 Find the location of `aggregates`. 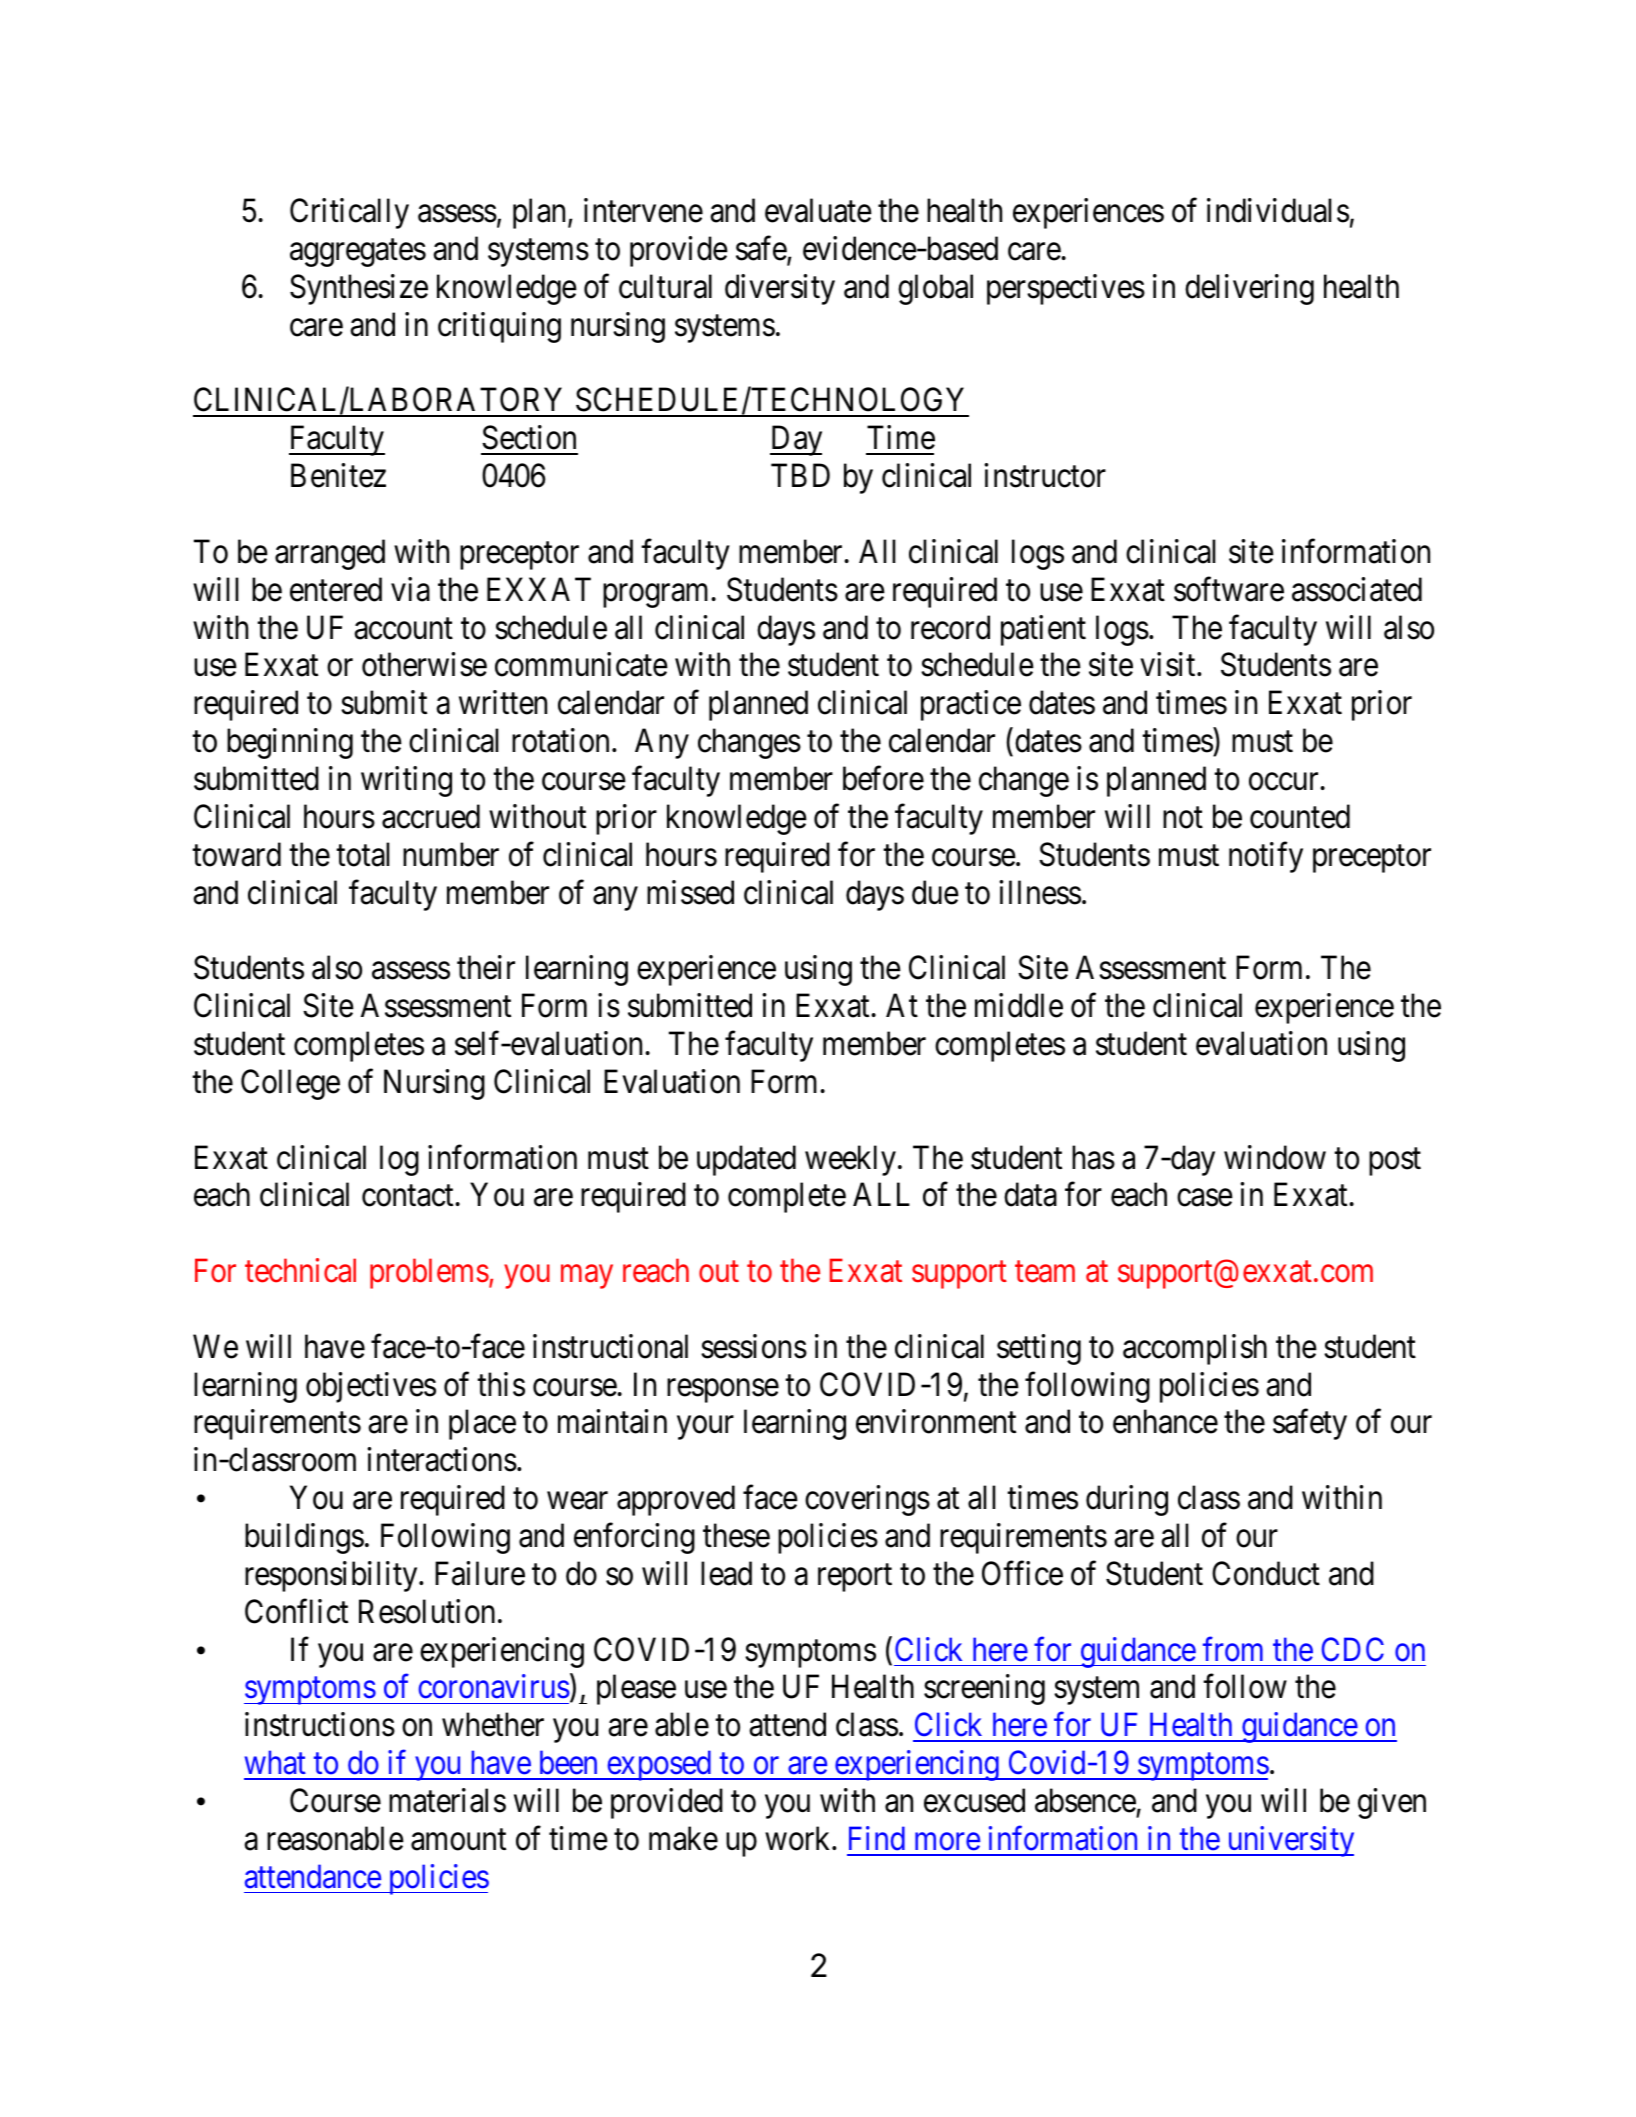

aggregates is located at coordinates (358, 253).
